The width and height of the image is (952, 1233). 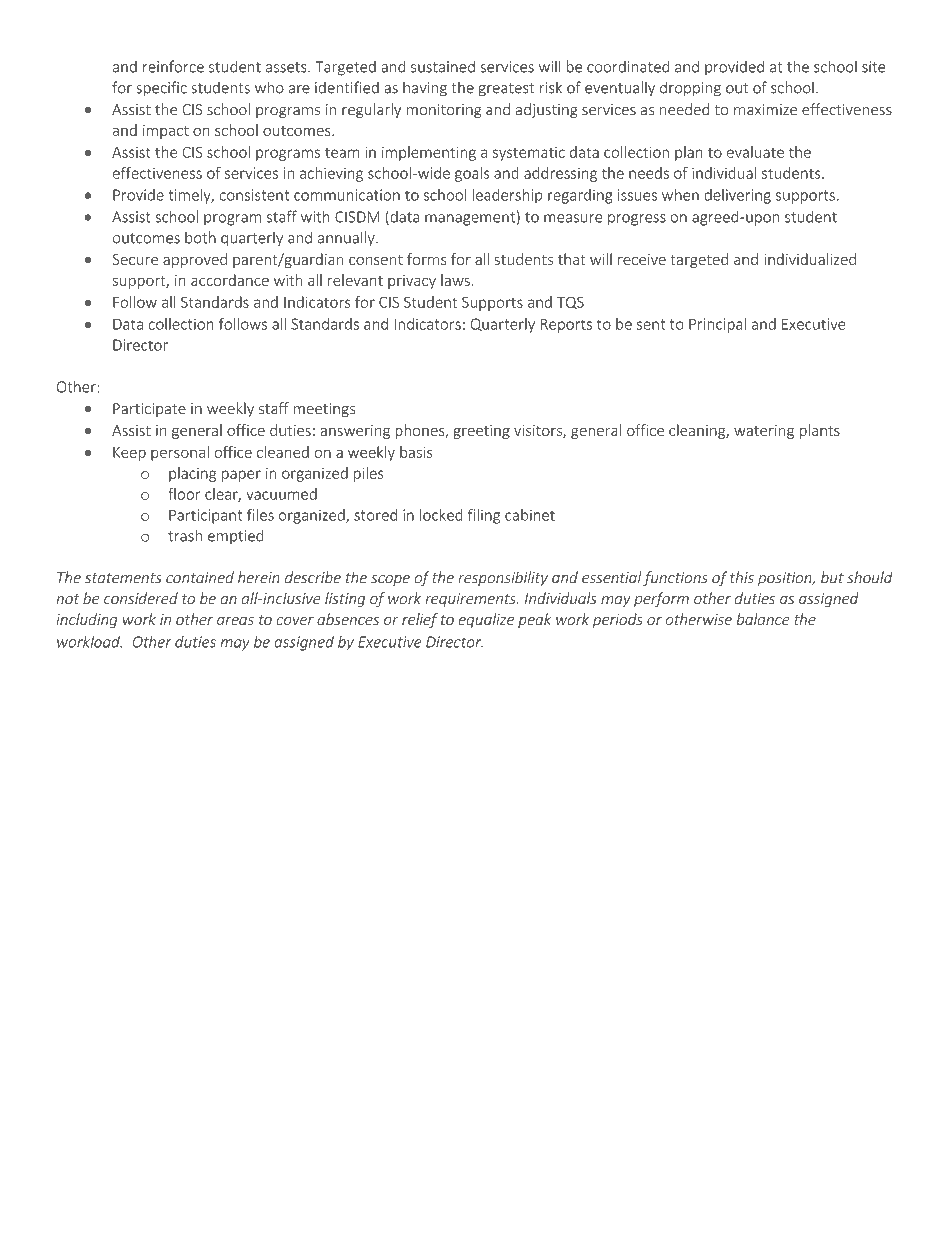 What do you see at coordinates (717, 325) in the image?
I see `Principal` at bounding box center [717, 325].
